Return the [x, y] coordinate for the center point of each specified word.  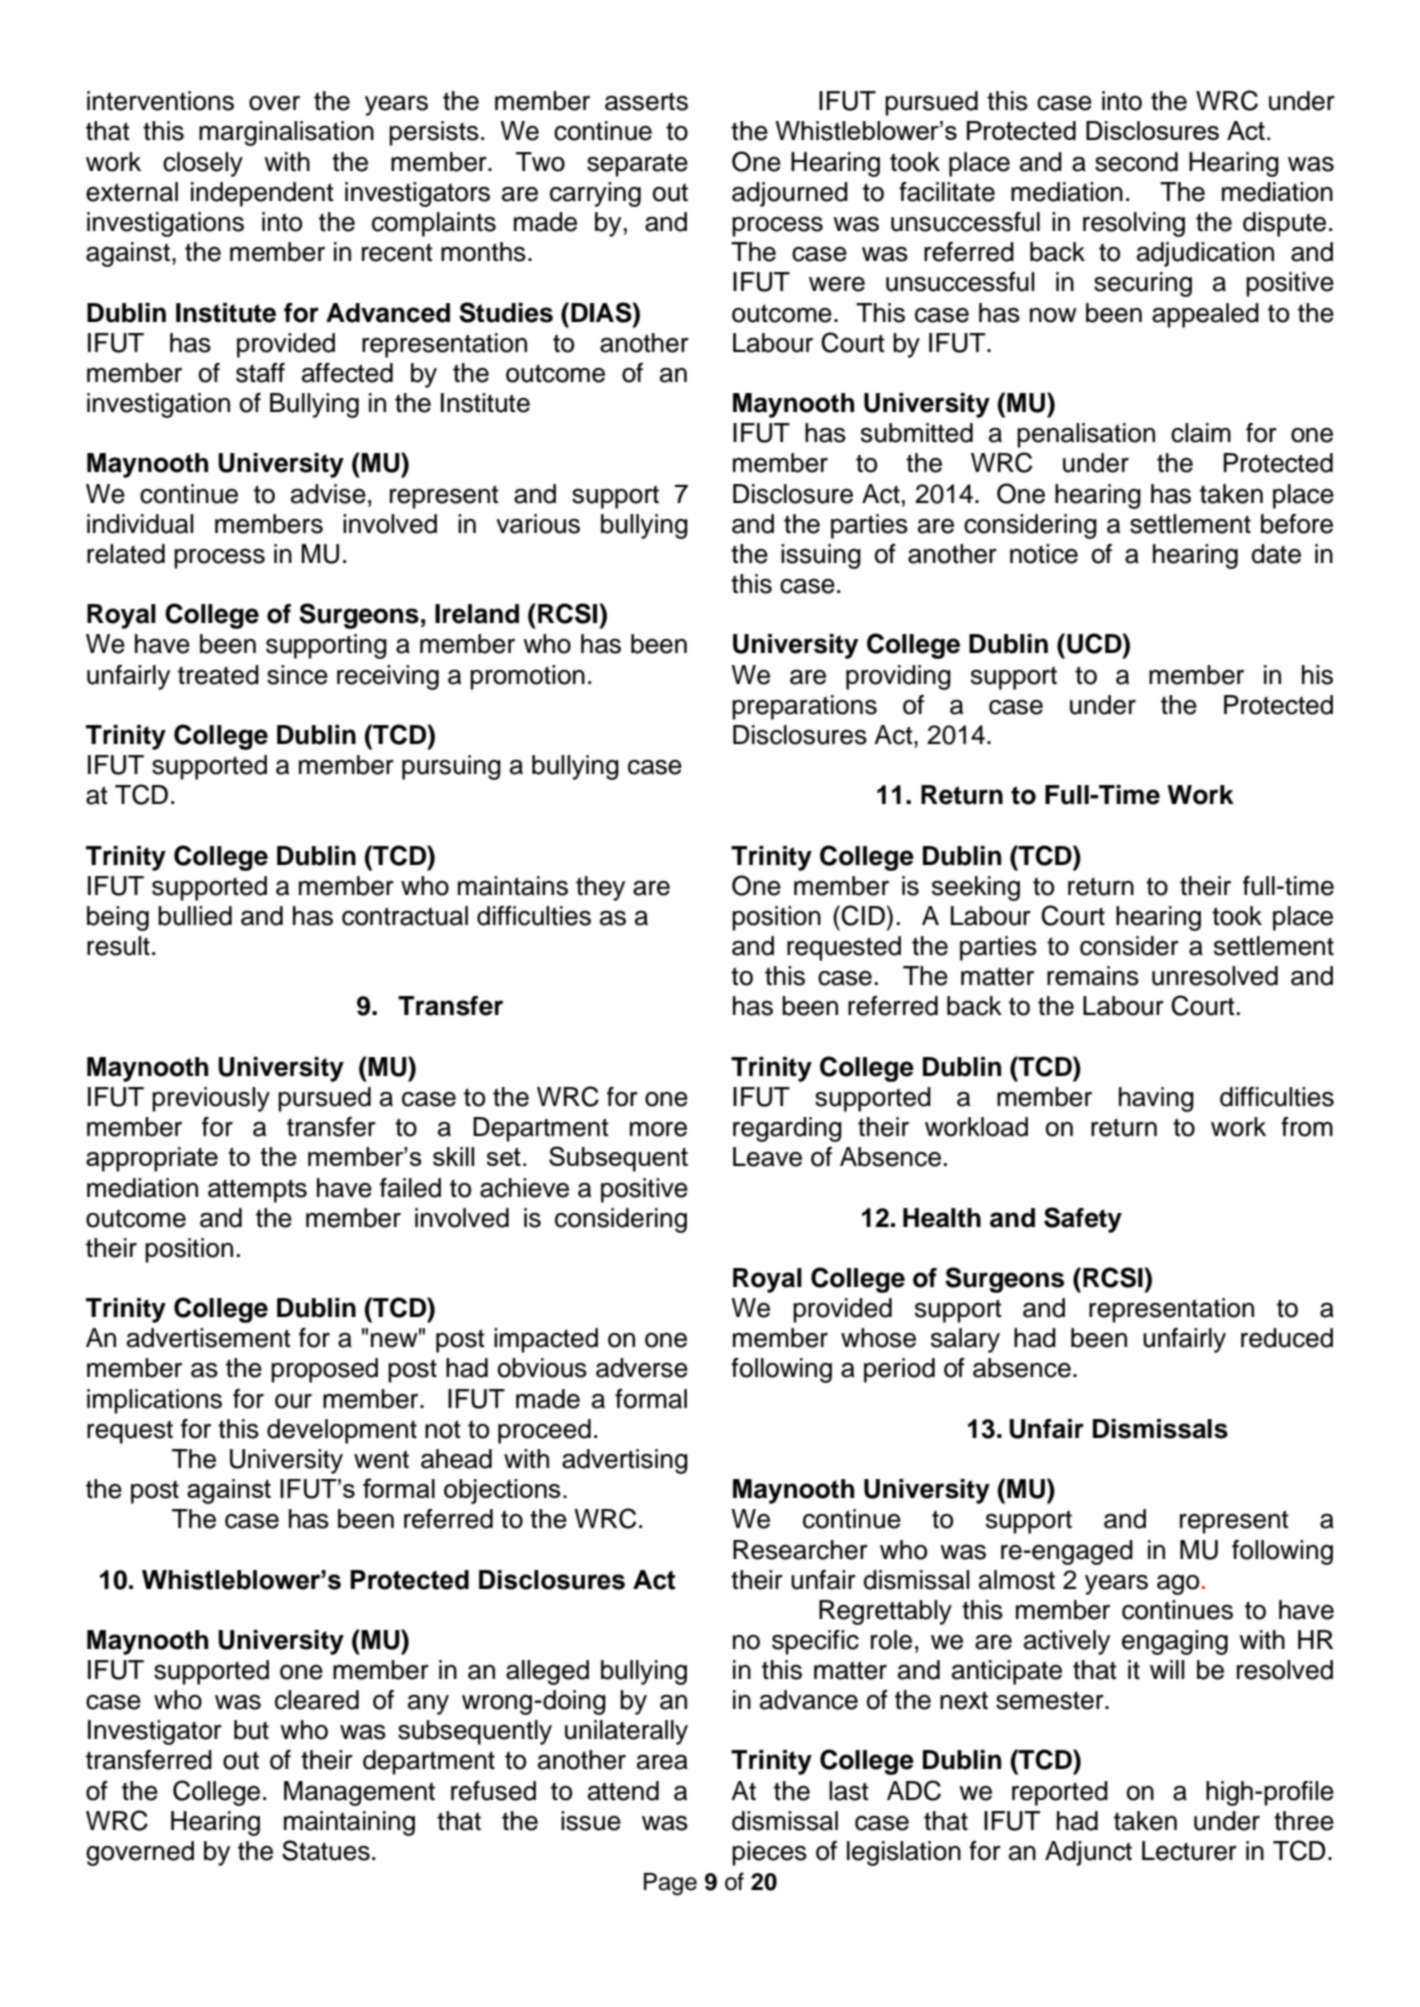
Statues [326, 1850]
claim [1201, 433]
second [1136, 162]
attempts [257, 1191]
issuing [821, 556]
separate [637, 165]
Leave [767, 1157]
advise [328, 494]
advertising [625, 1461]
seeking [976, 888]
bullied [195, 916]
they [600, 888]
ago [1178, 1585]
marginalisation [286, 133]
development [342, 1431]
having [1156, 1099]
